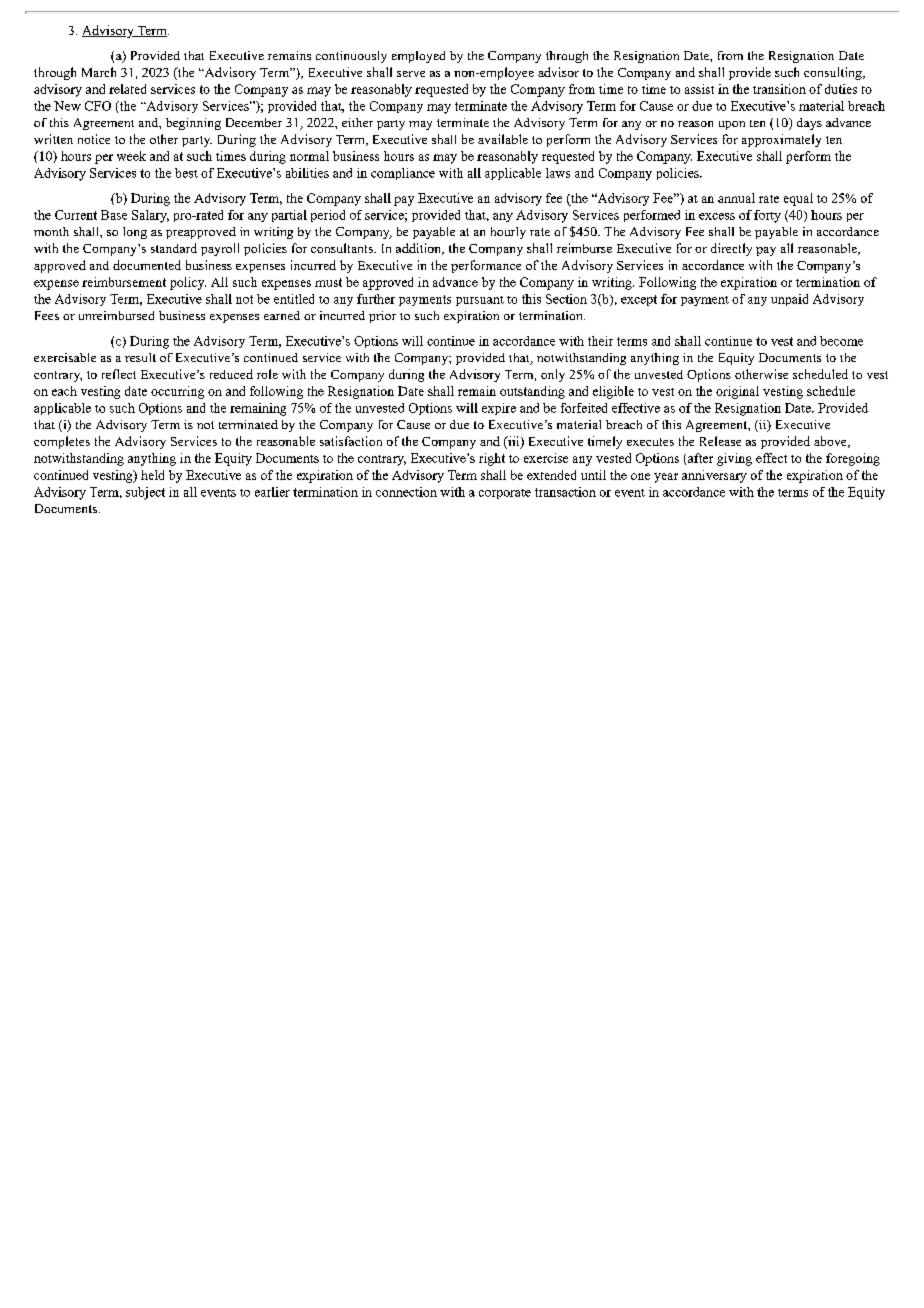 Image resolution: width=924 pixels, height=1308 pixels. Describe the element at coordinates (779, 89) in the page. I see `transition` at that location.
